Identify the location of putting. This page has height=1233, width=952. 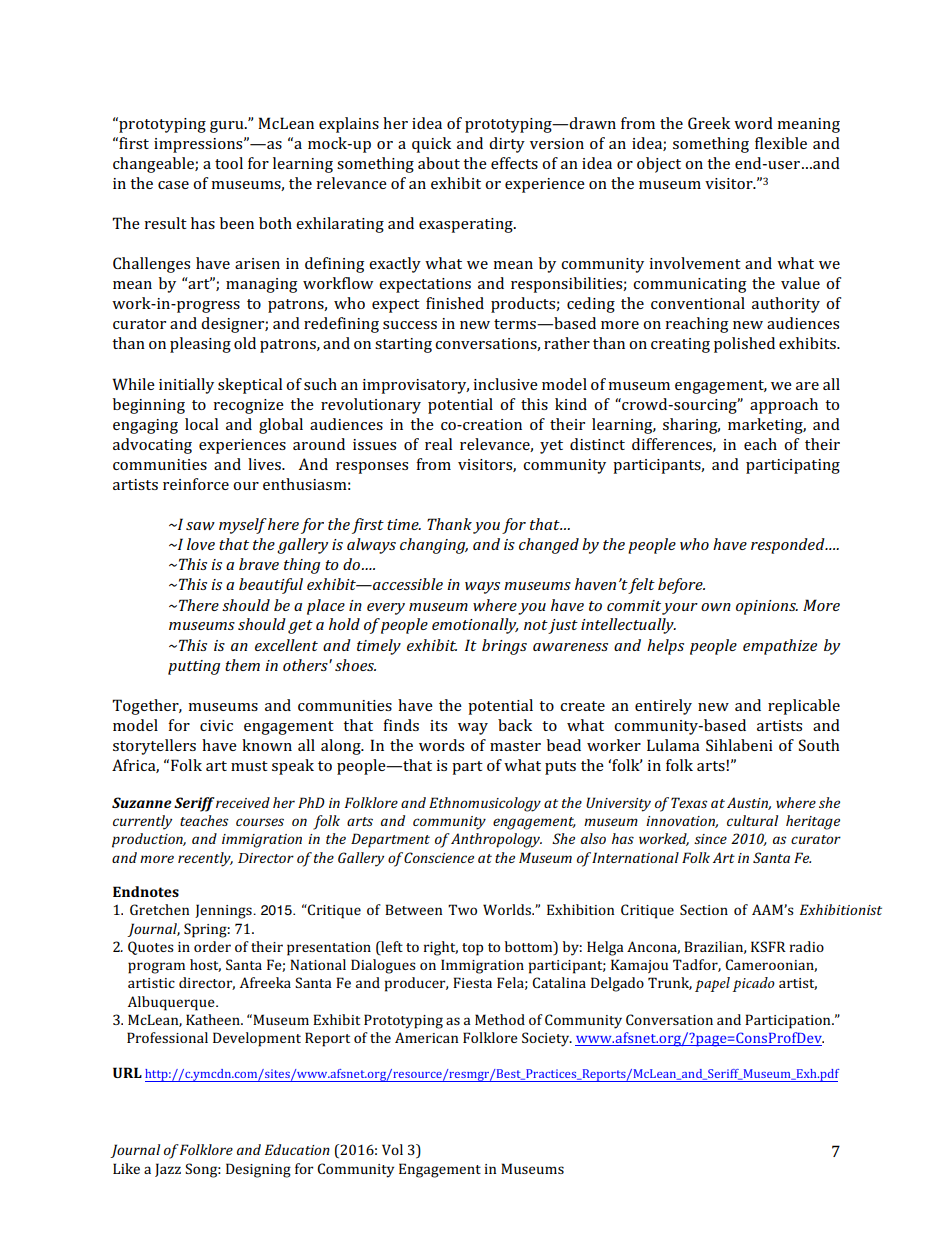
(194, 667).
